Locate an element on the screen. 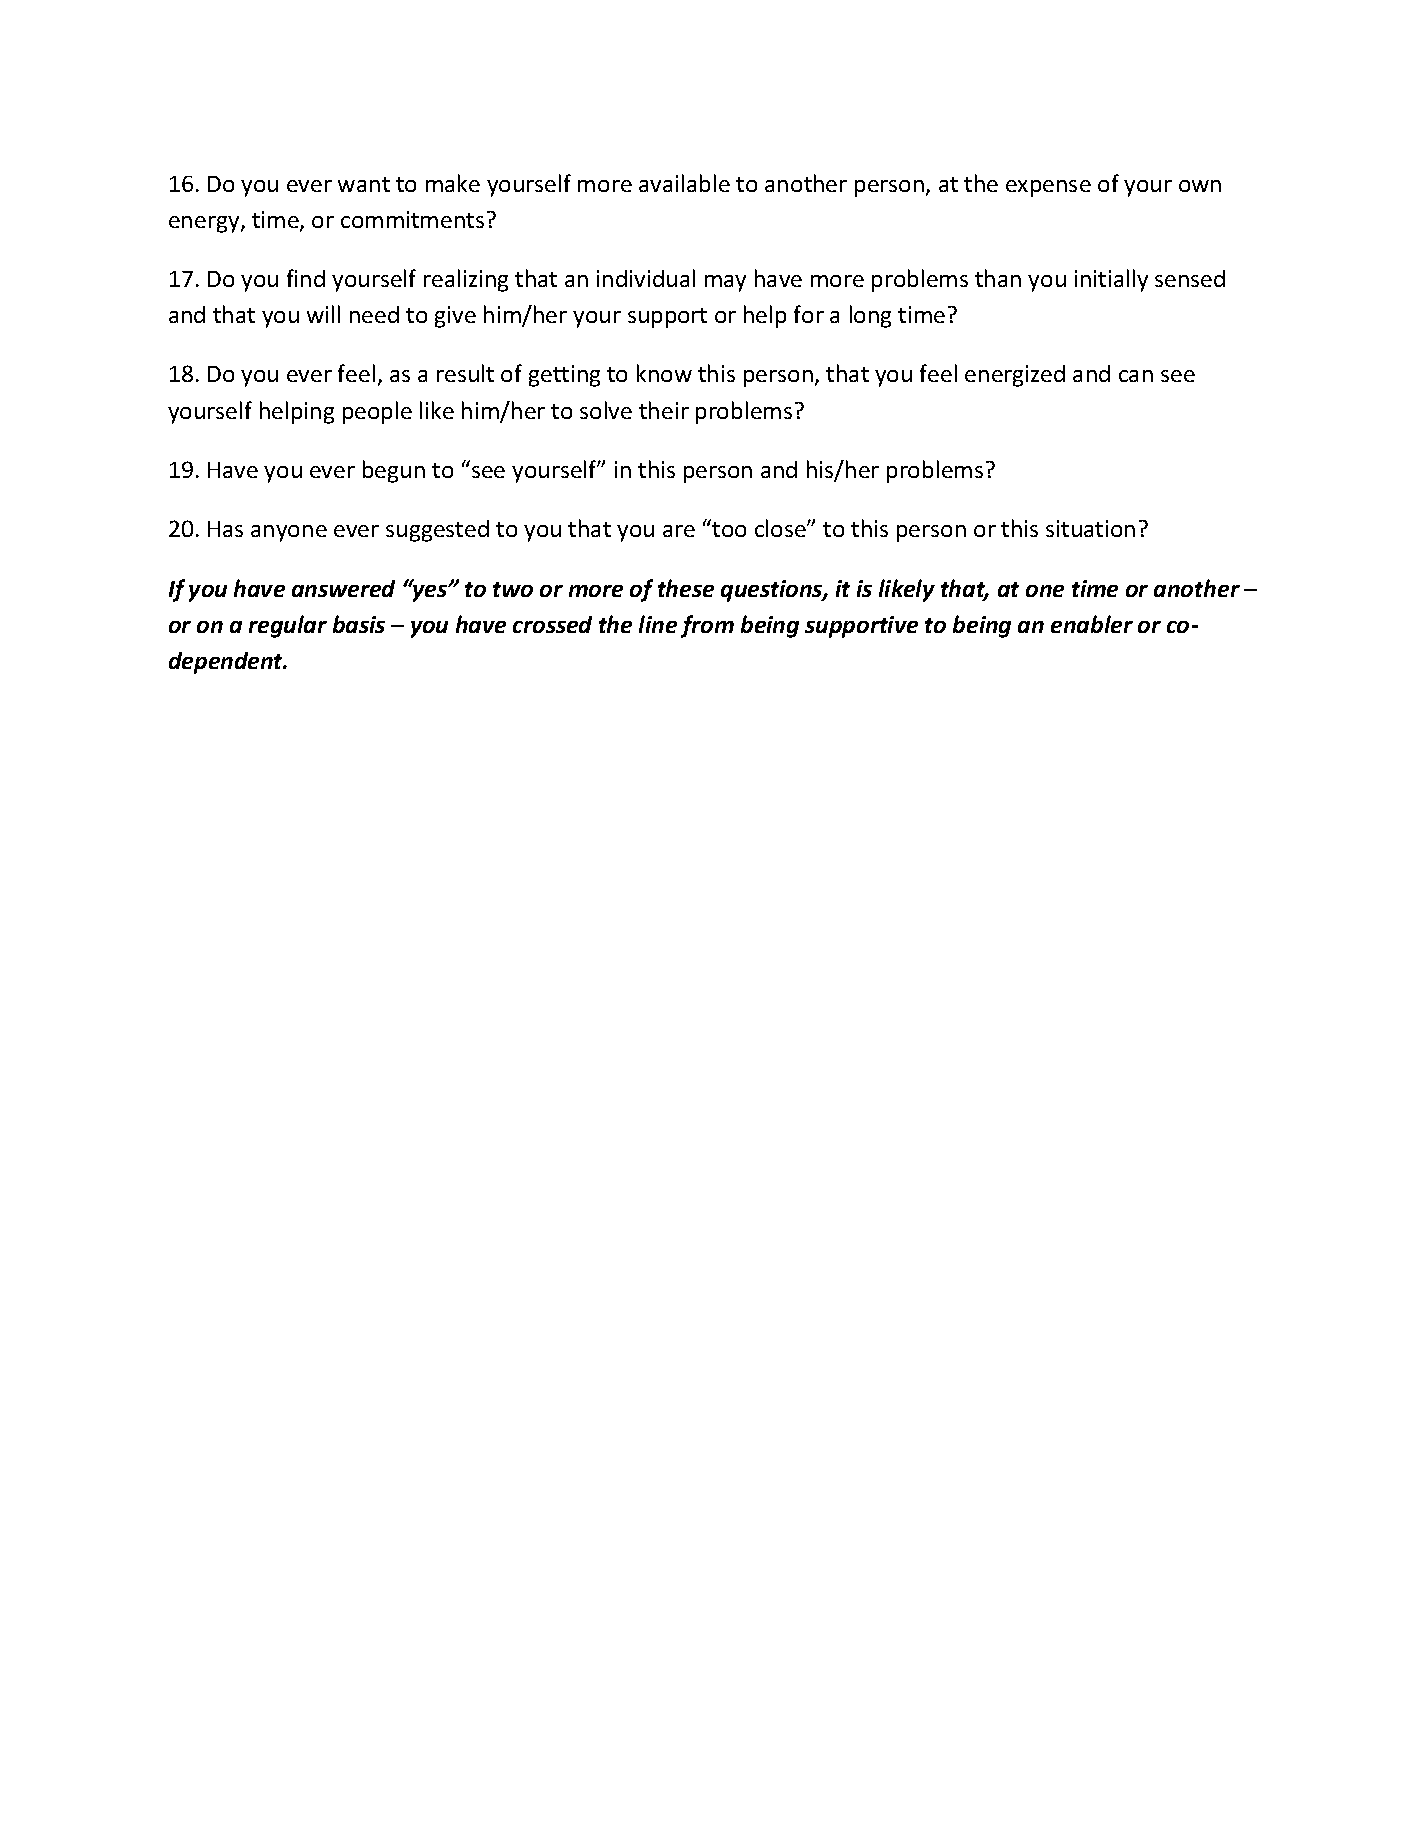 The width and height of the screenshot is (1428, 1848). anyone is located at coordinates (289, 533).
